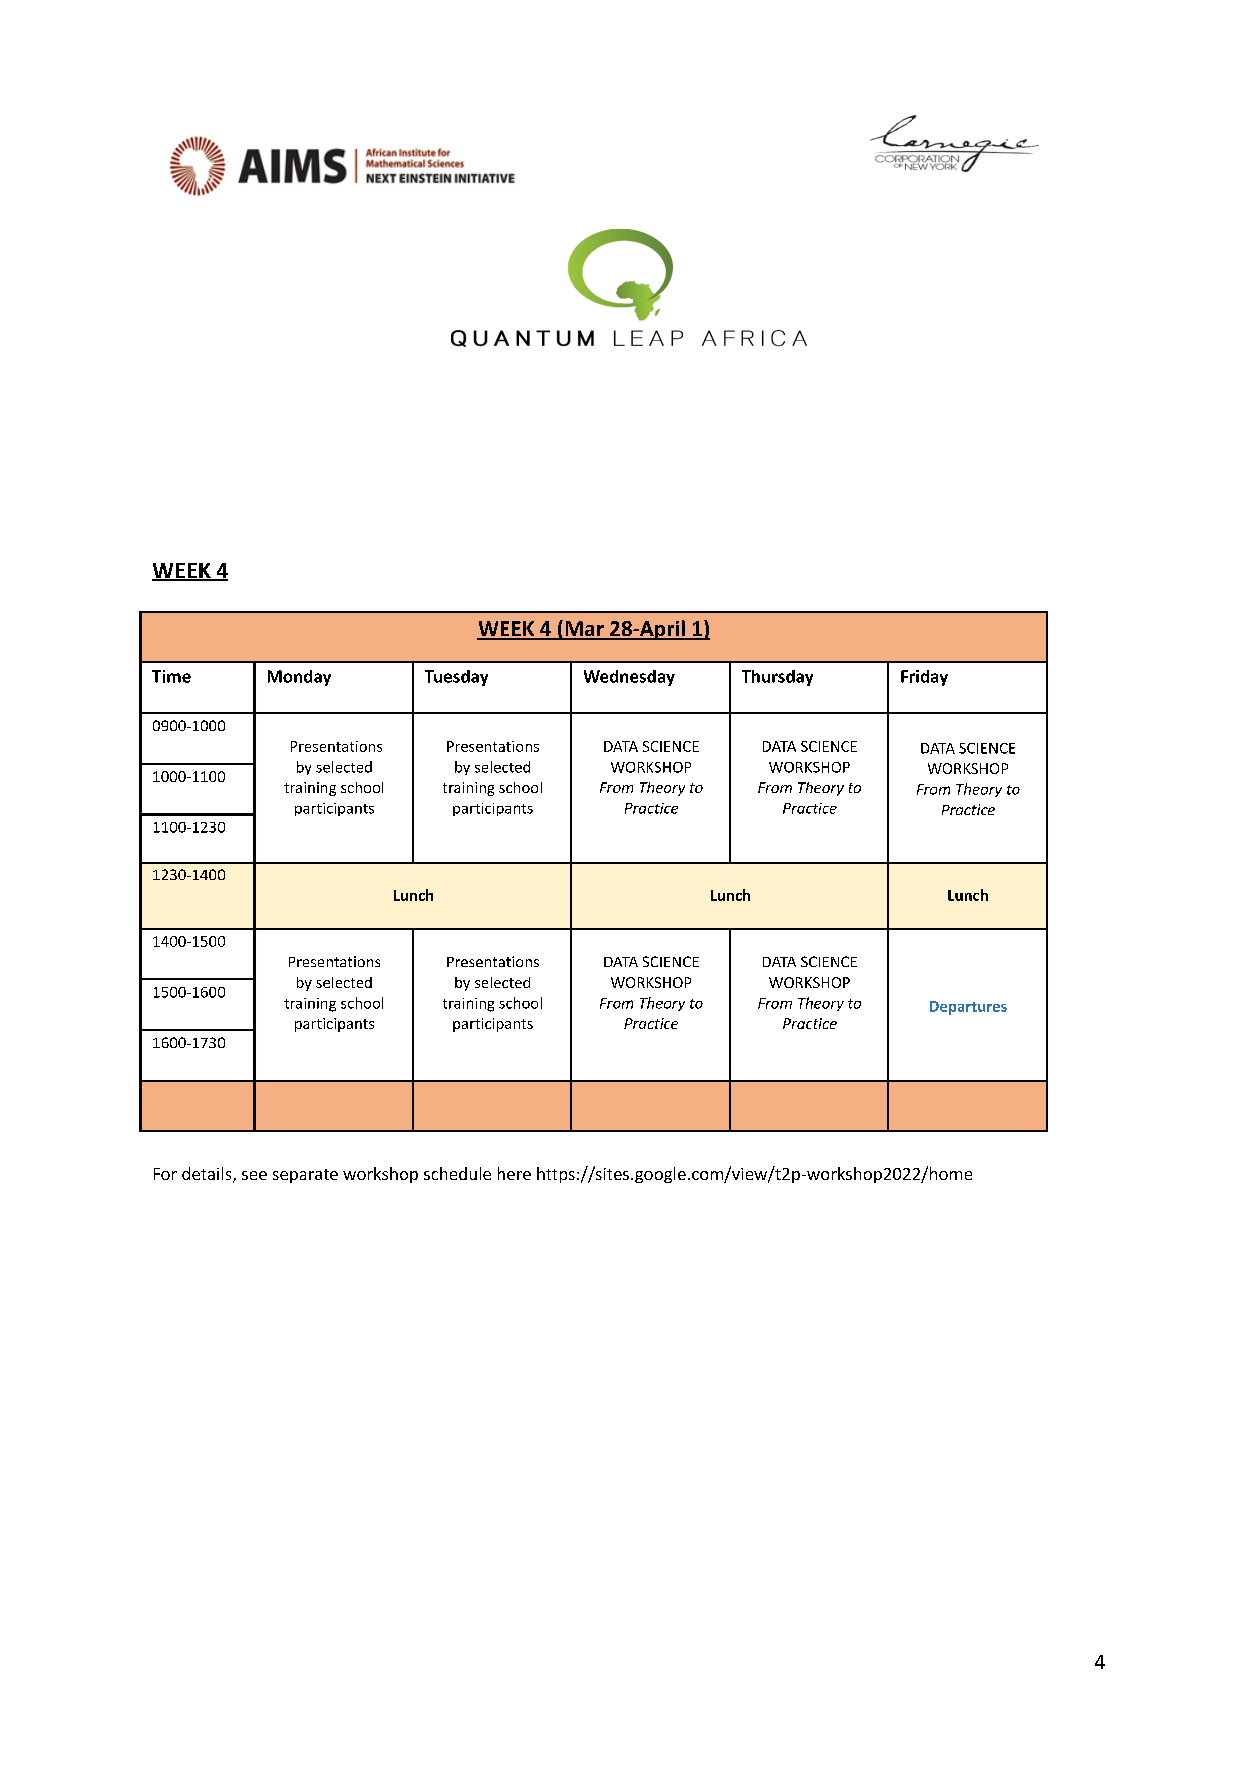 The width and height of the screenshot is (1259, 1779). What do you see at coordinates (514, 1173) in the screenshot?
I see `here` at bounding box center [514, 1173].
